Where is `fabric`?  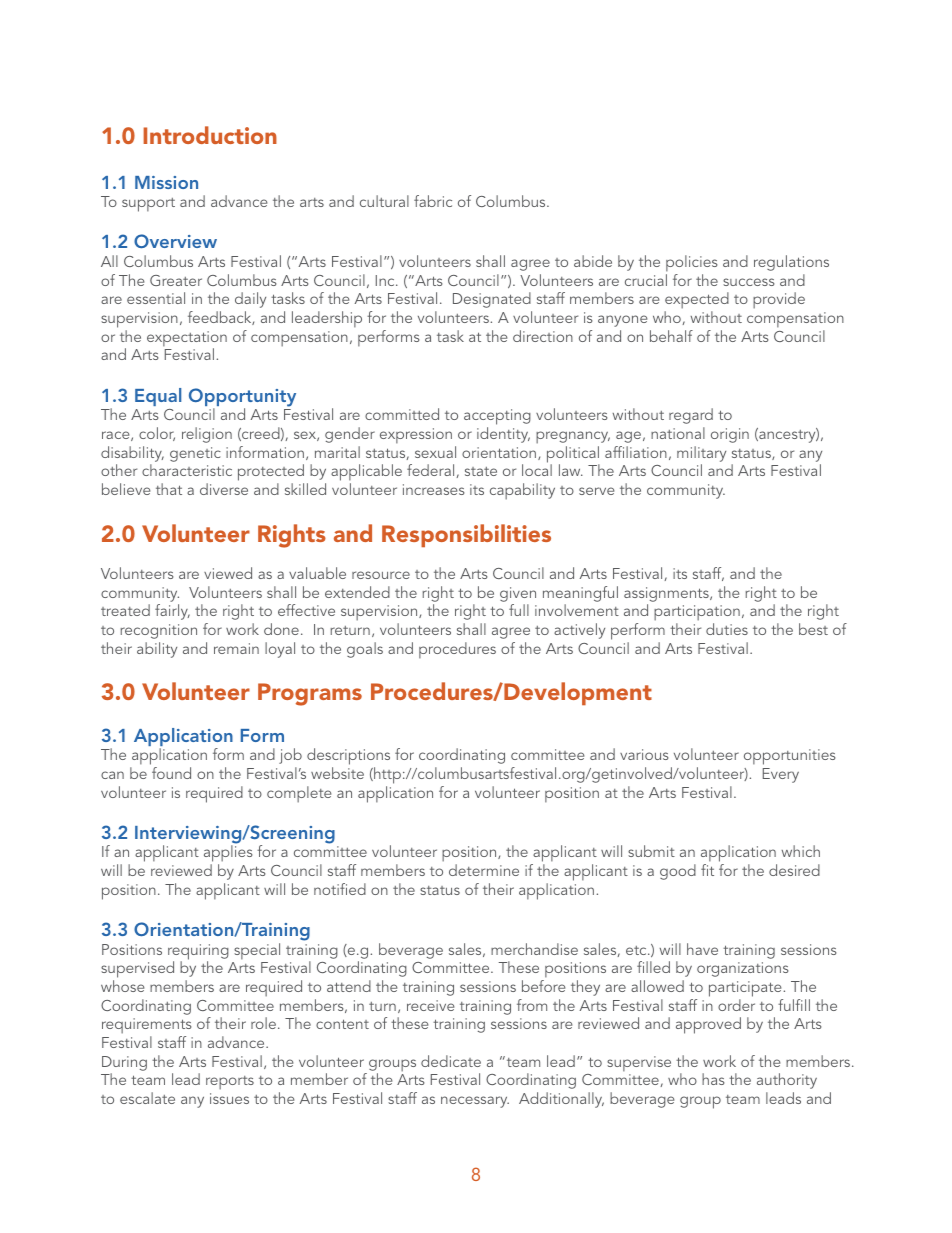 fabric is located at coordinates (433, 201).
